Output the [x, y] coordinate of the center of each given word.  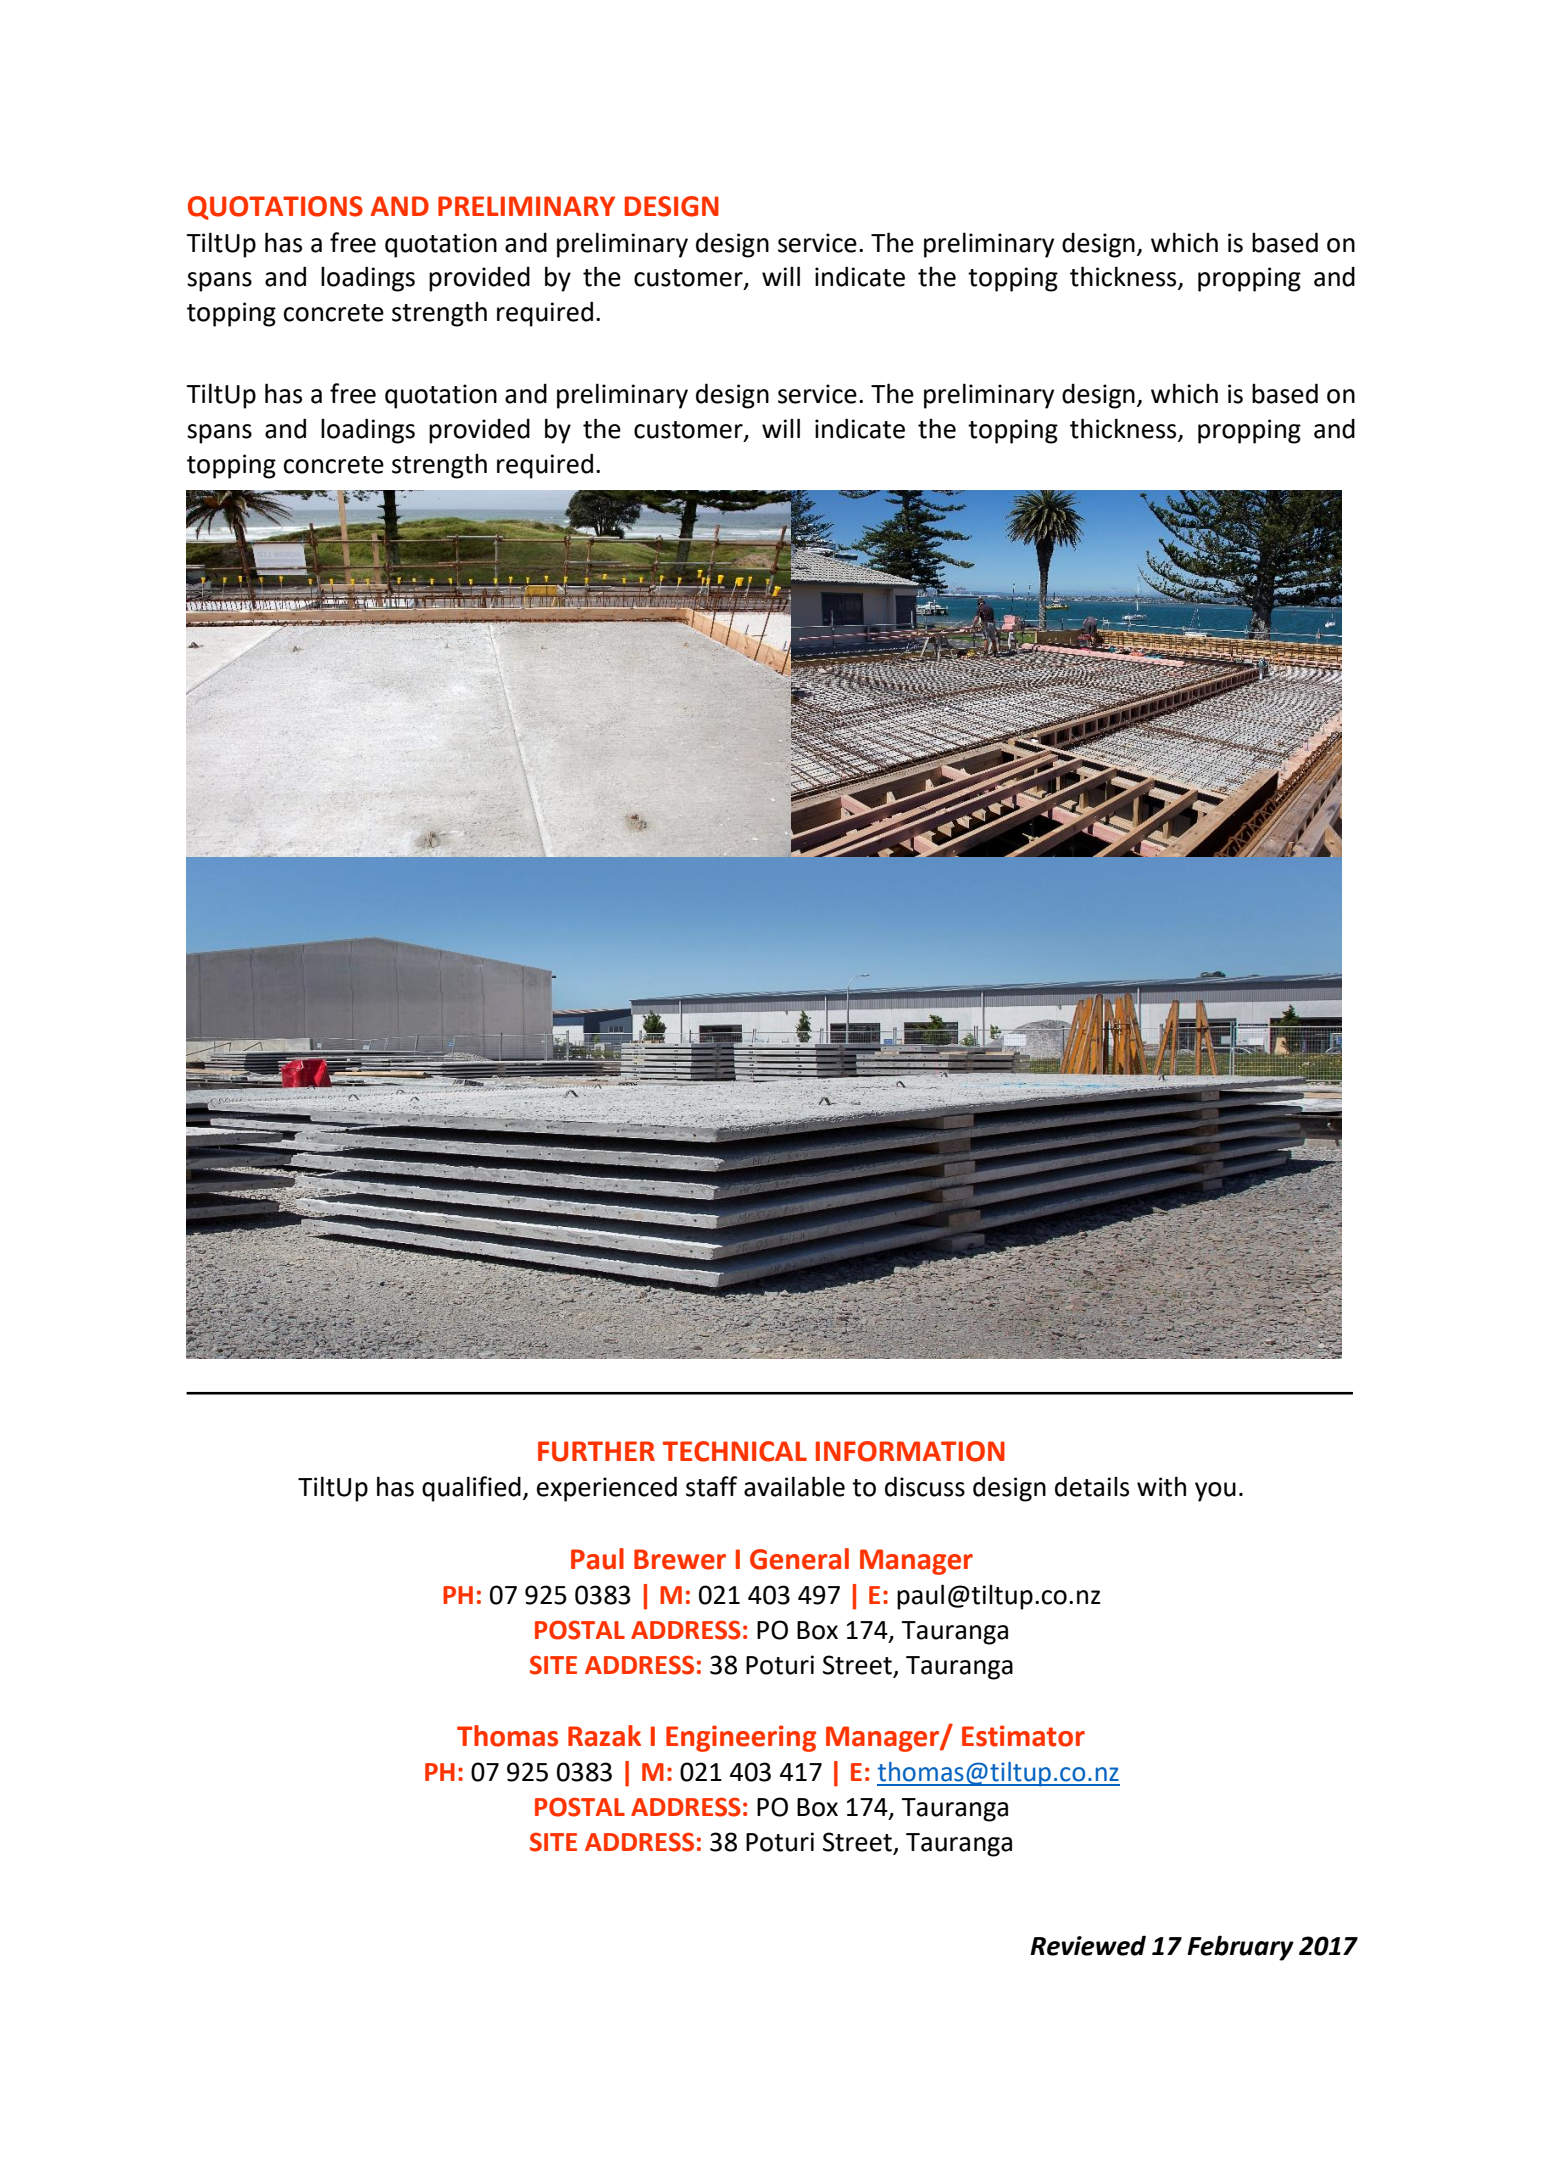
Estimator [1023, 1736]
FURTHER [596, 1451]
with [1161, 1486]
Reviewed [1088, 1945]
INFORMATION [910, 1451]
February [1240, 1948]
